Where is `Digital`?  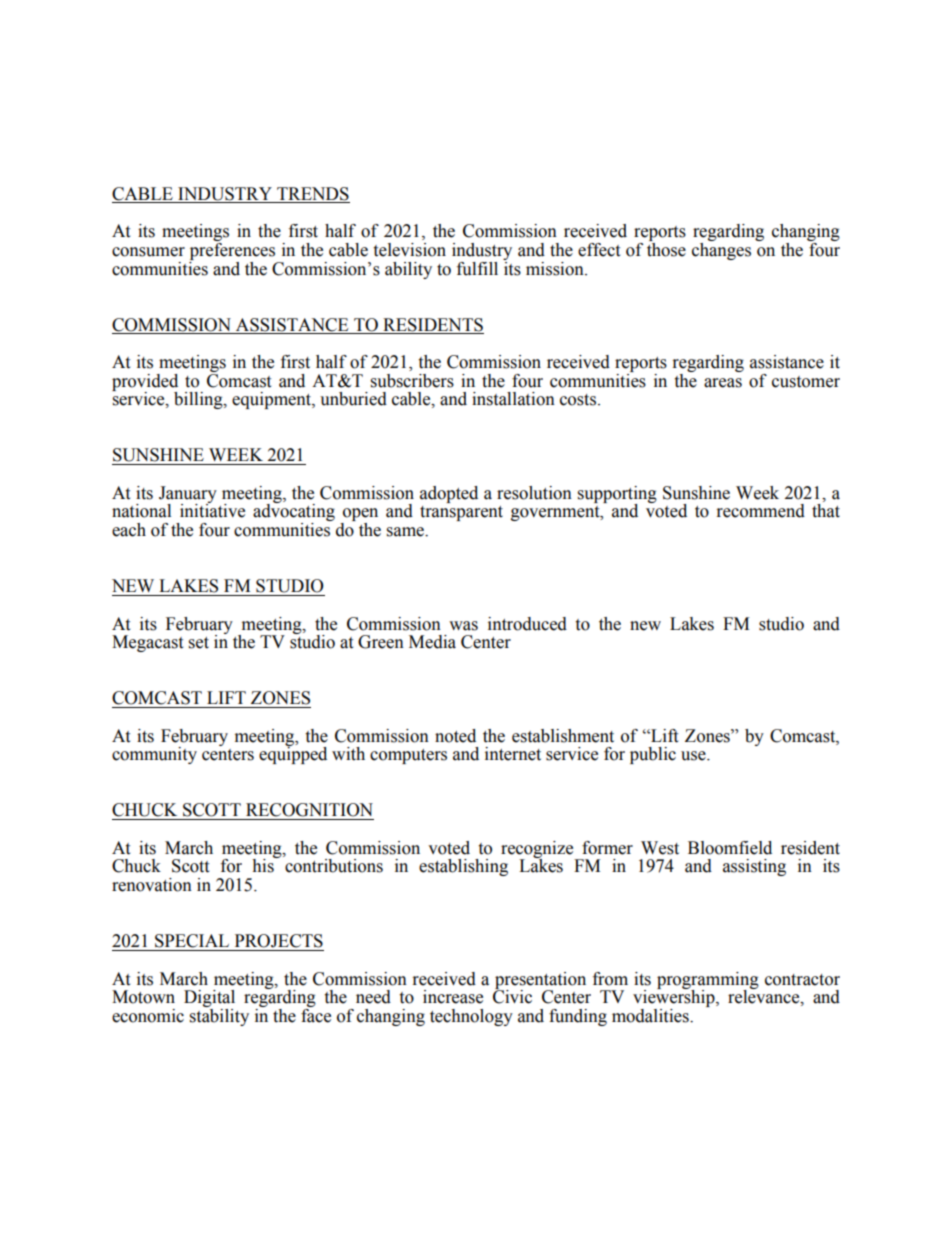
Digital is located at coordinates (209, 1000).
